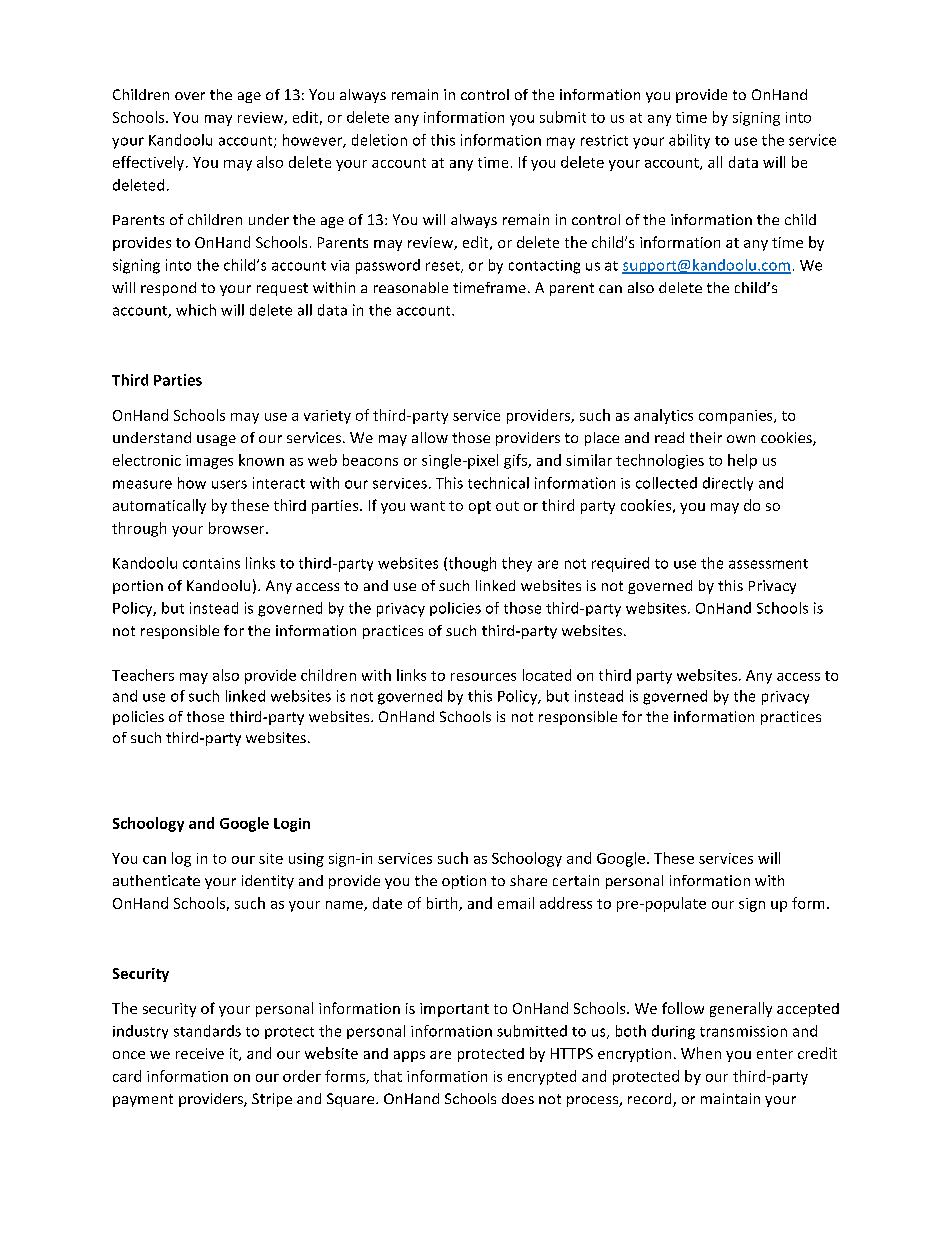 Image resolution: width=952 pixels, height=1233 pixels. Describe the element at coordinates (409, 1056) in the screenshot. I see `apps` at that location.
